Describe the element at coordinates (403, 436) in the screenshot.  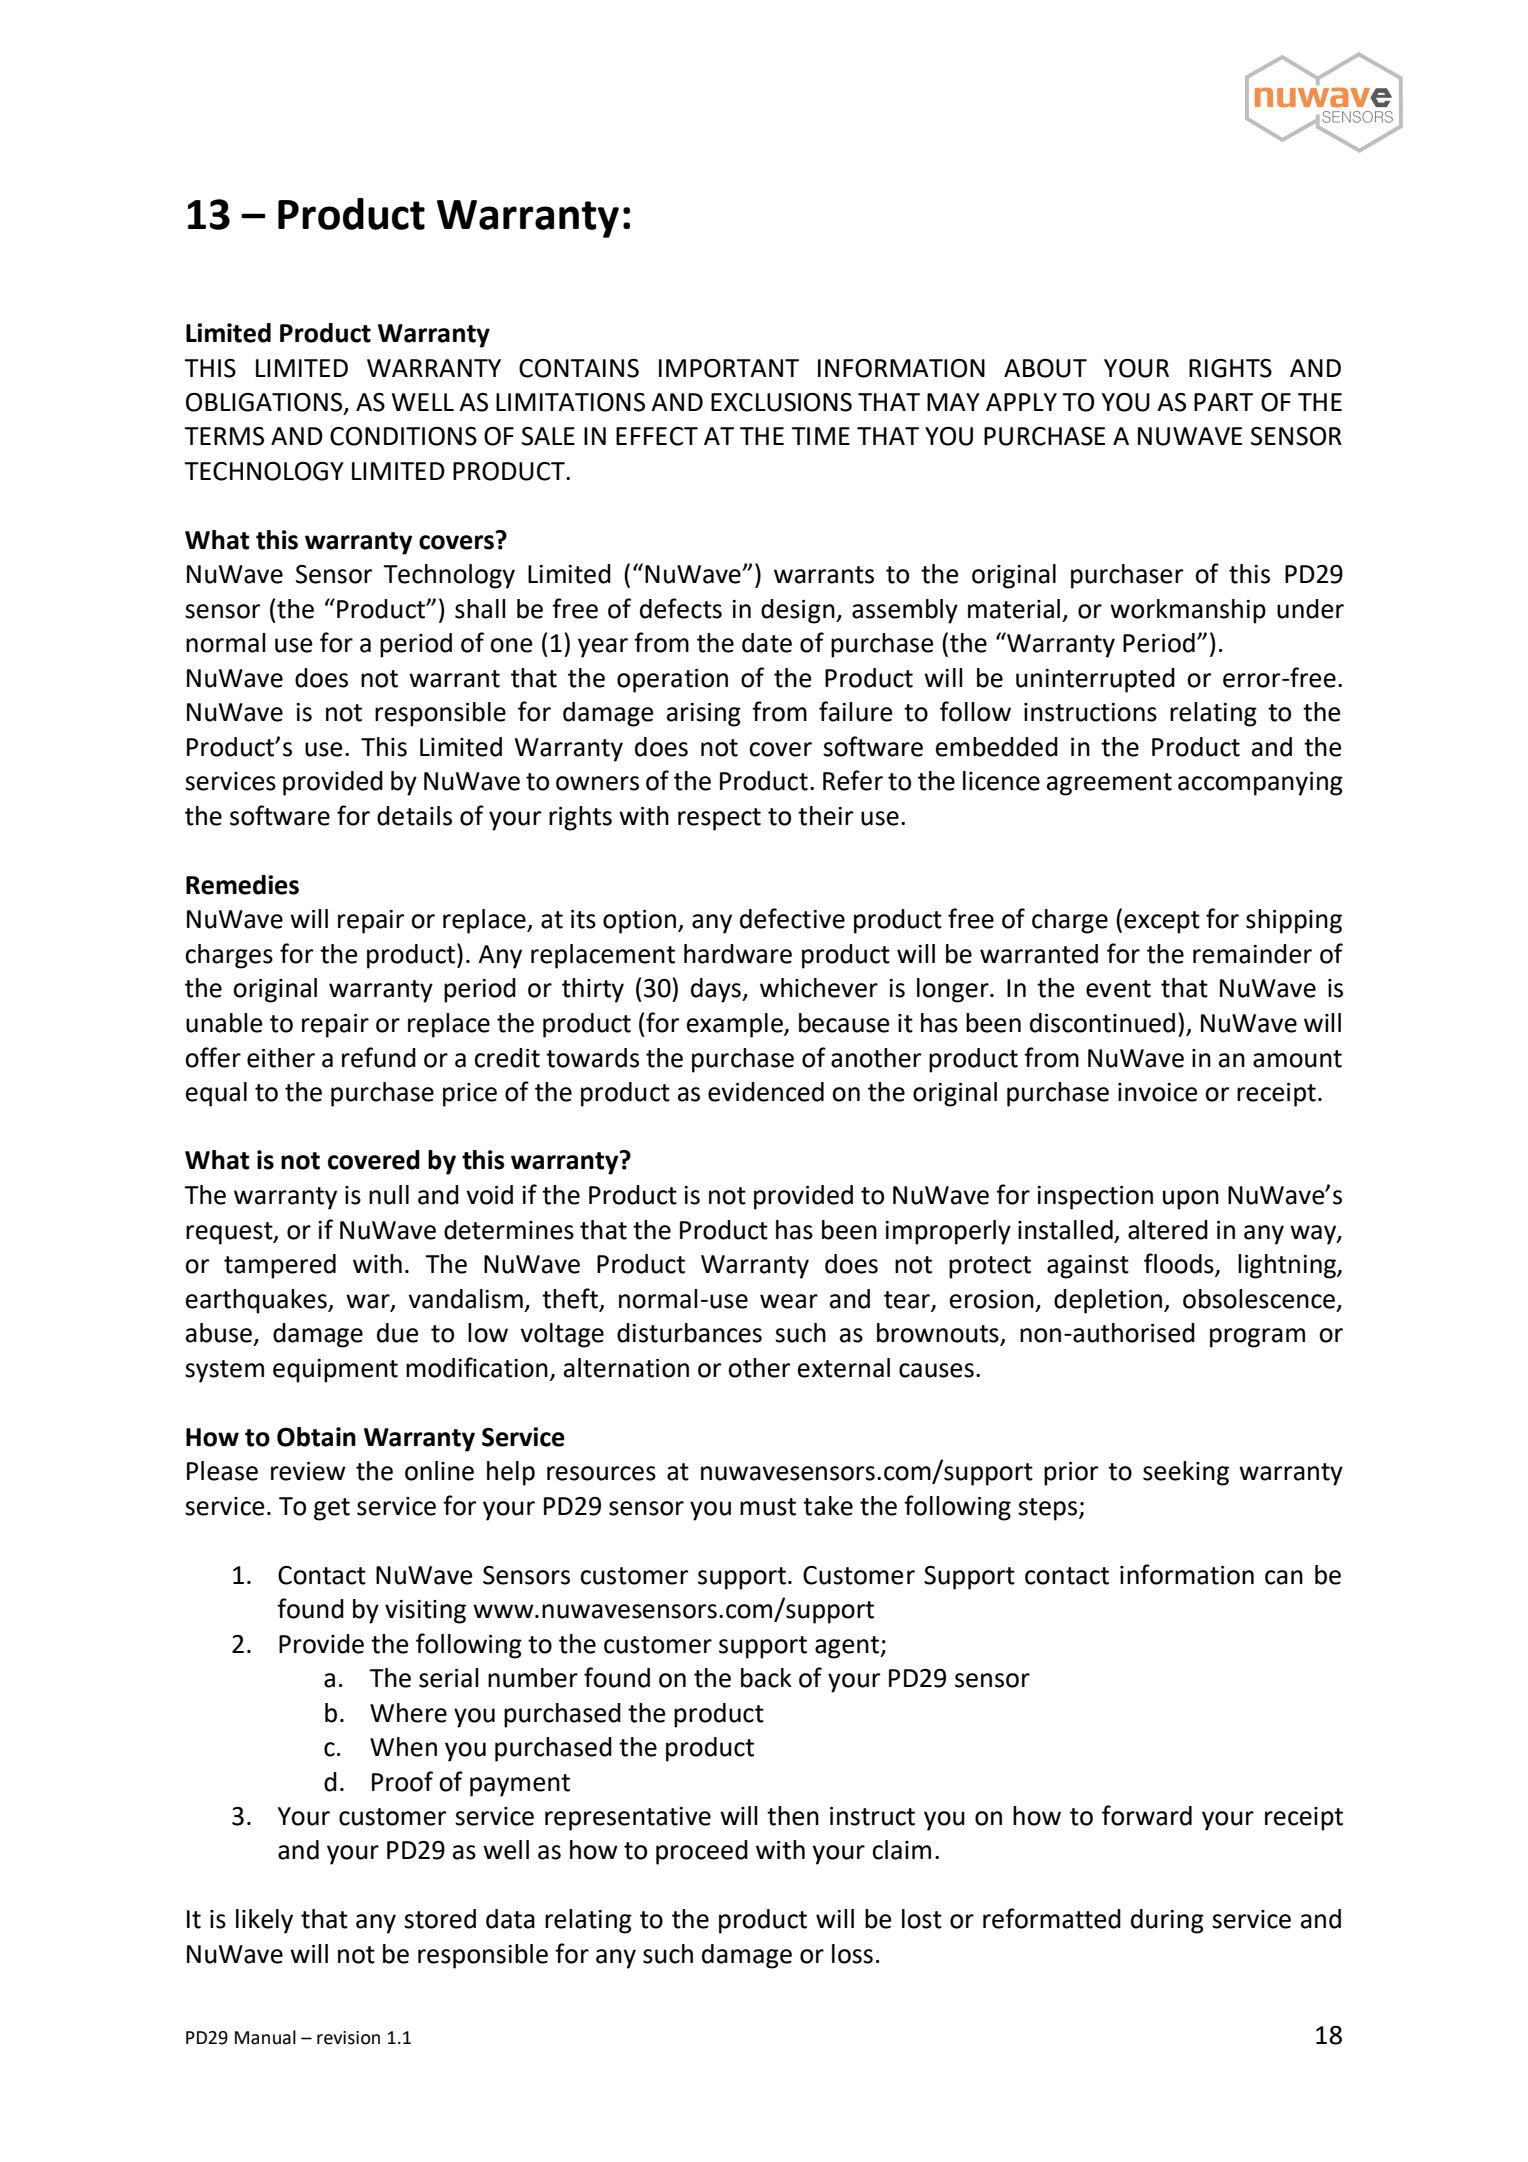
I see `CONDITIONS` at that location.
